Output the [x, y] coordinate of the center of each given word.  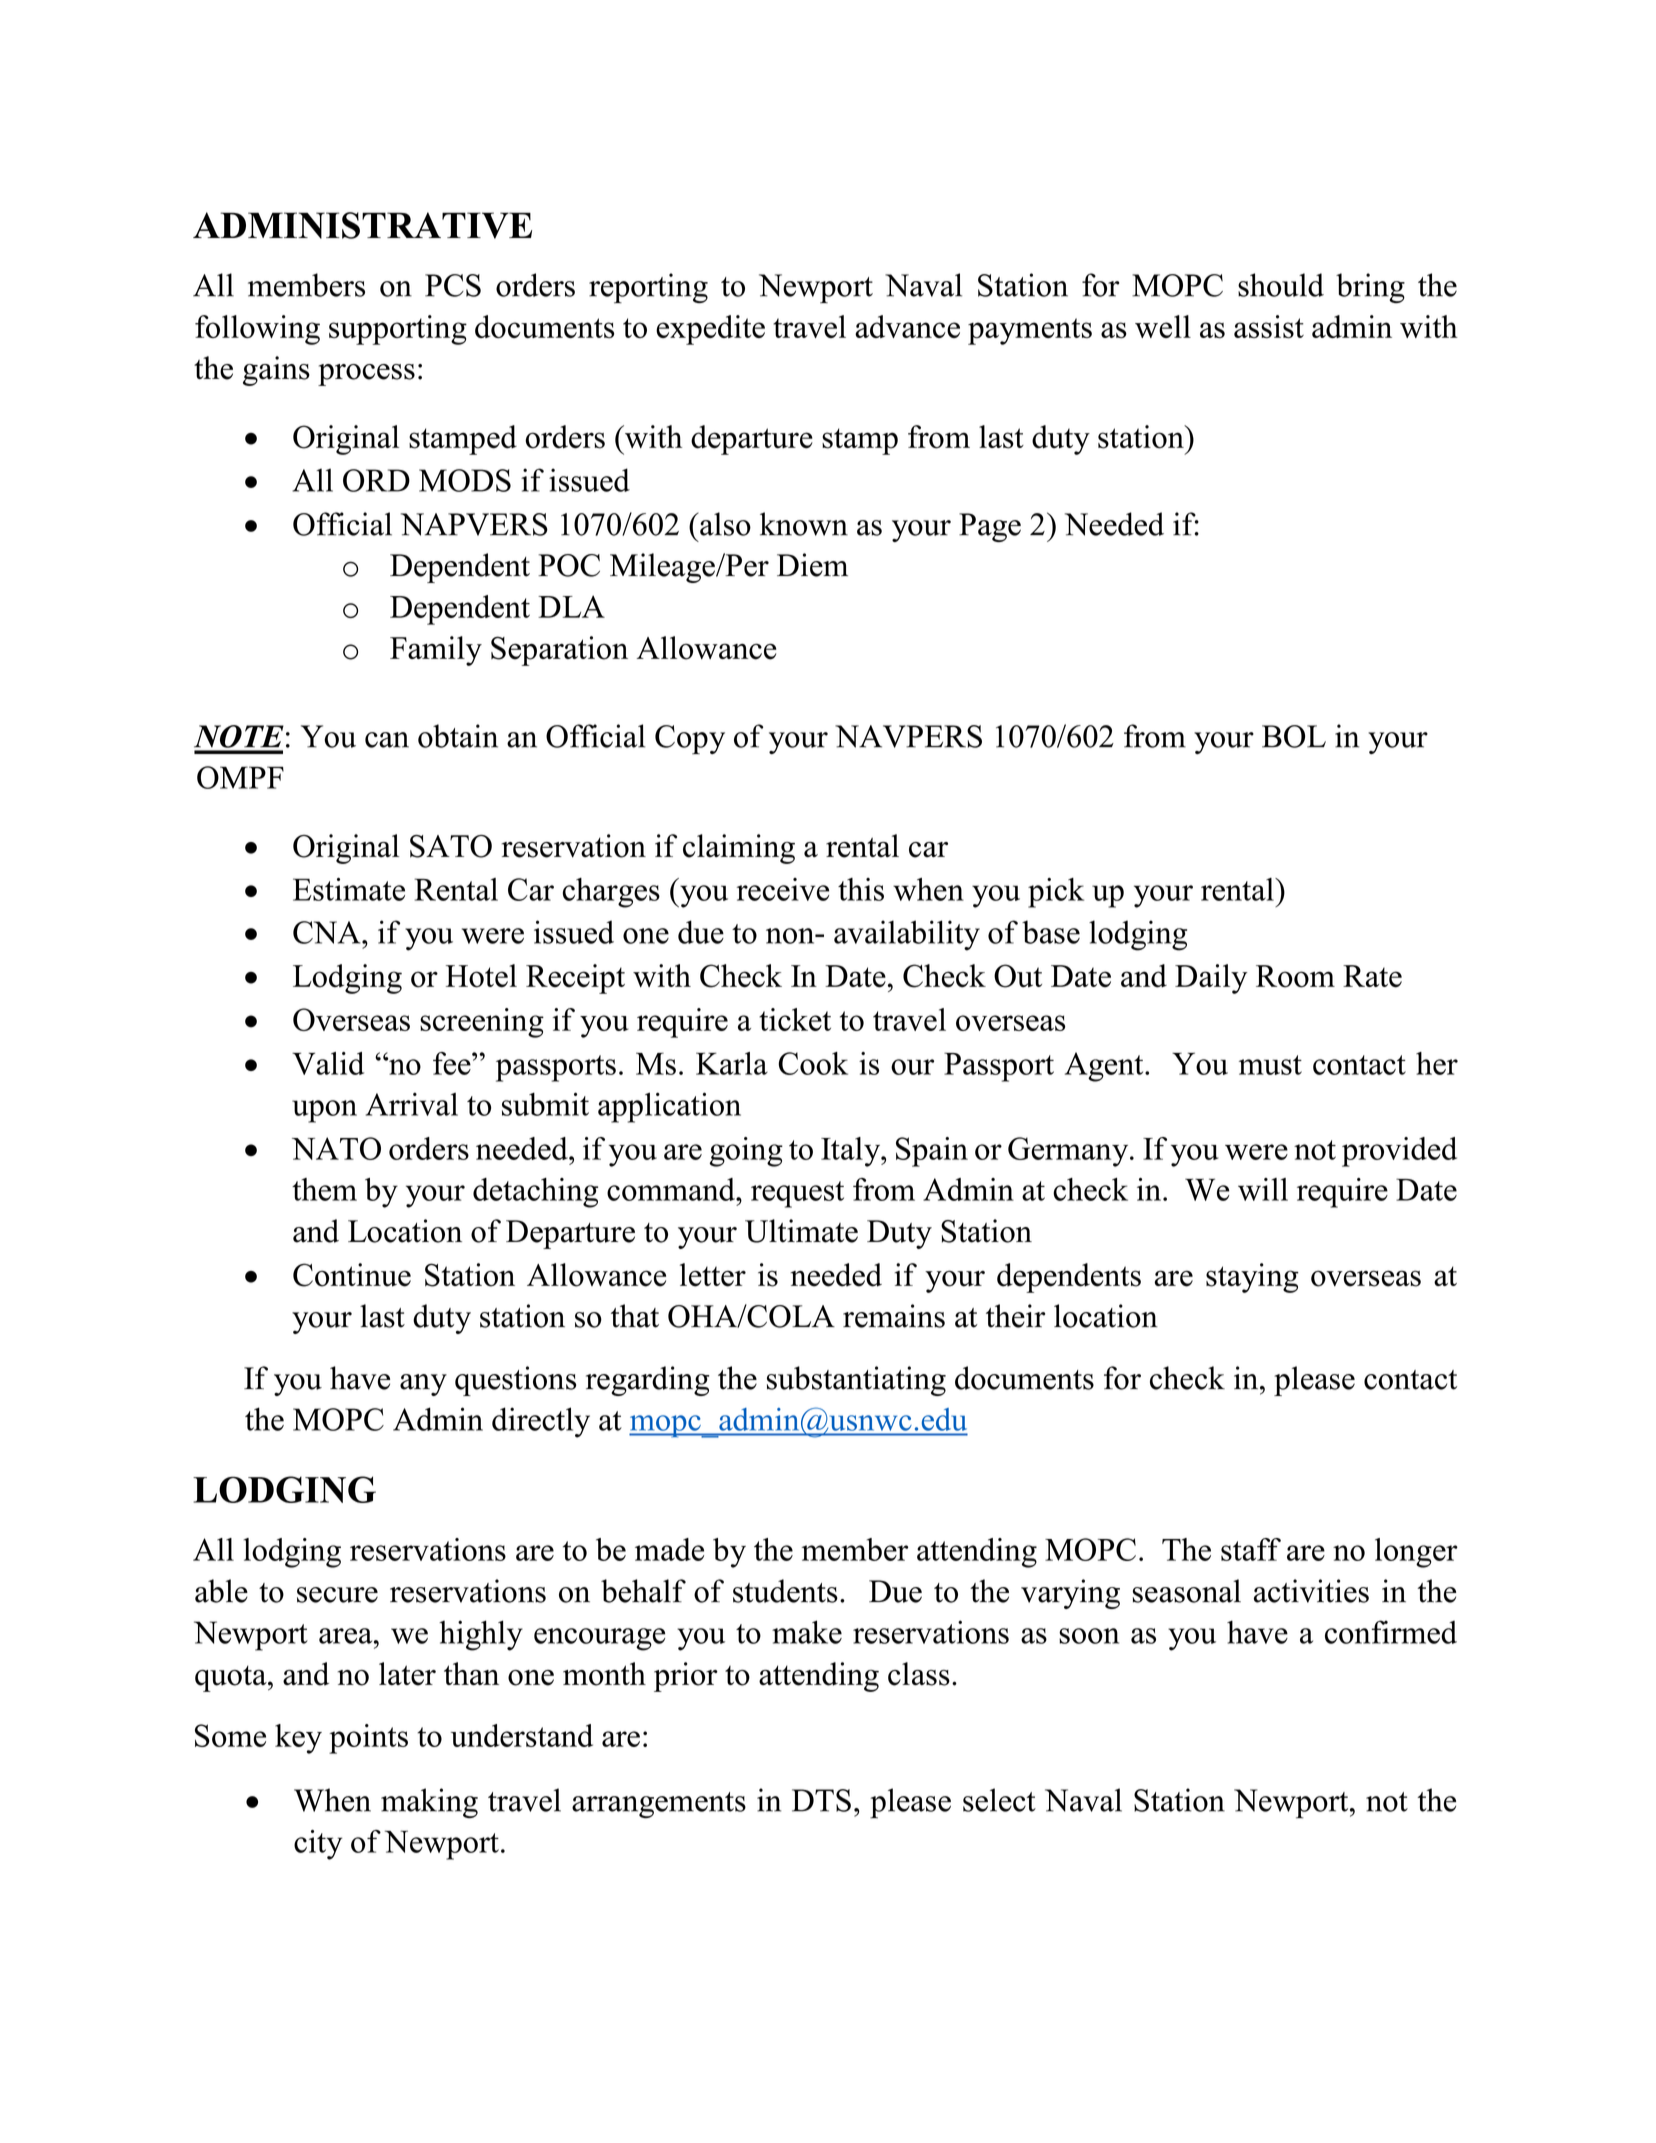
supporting [398, 330]
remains [894, 1316]
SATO [451, 846]
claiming [739, 849]
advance [907, 326]
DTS [821, 1800]
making [429, 1803]
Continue [352, 1275]
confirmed [1391, 1632]
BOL [1294, 736]
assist [1269, 327]
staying [1252, 1278]
